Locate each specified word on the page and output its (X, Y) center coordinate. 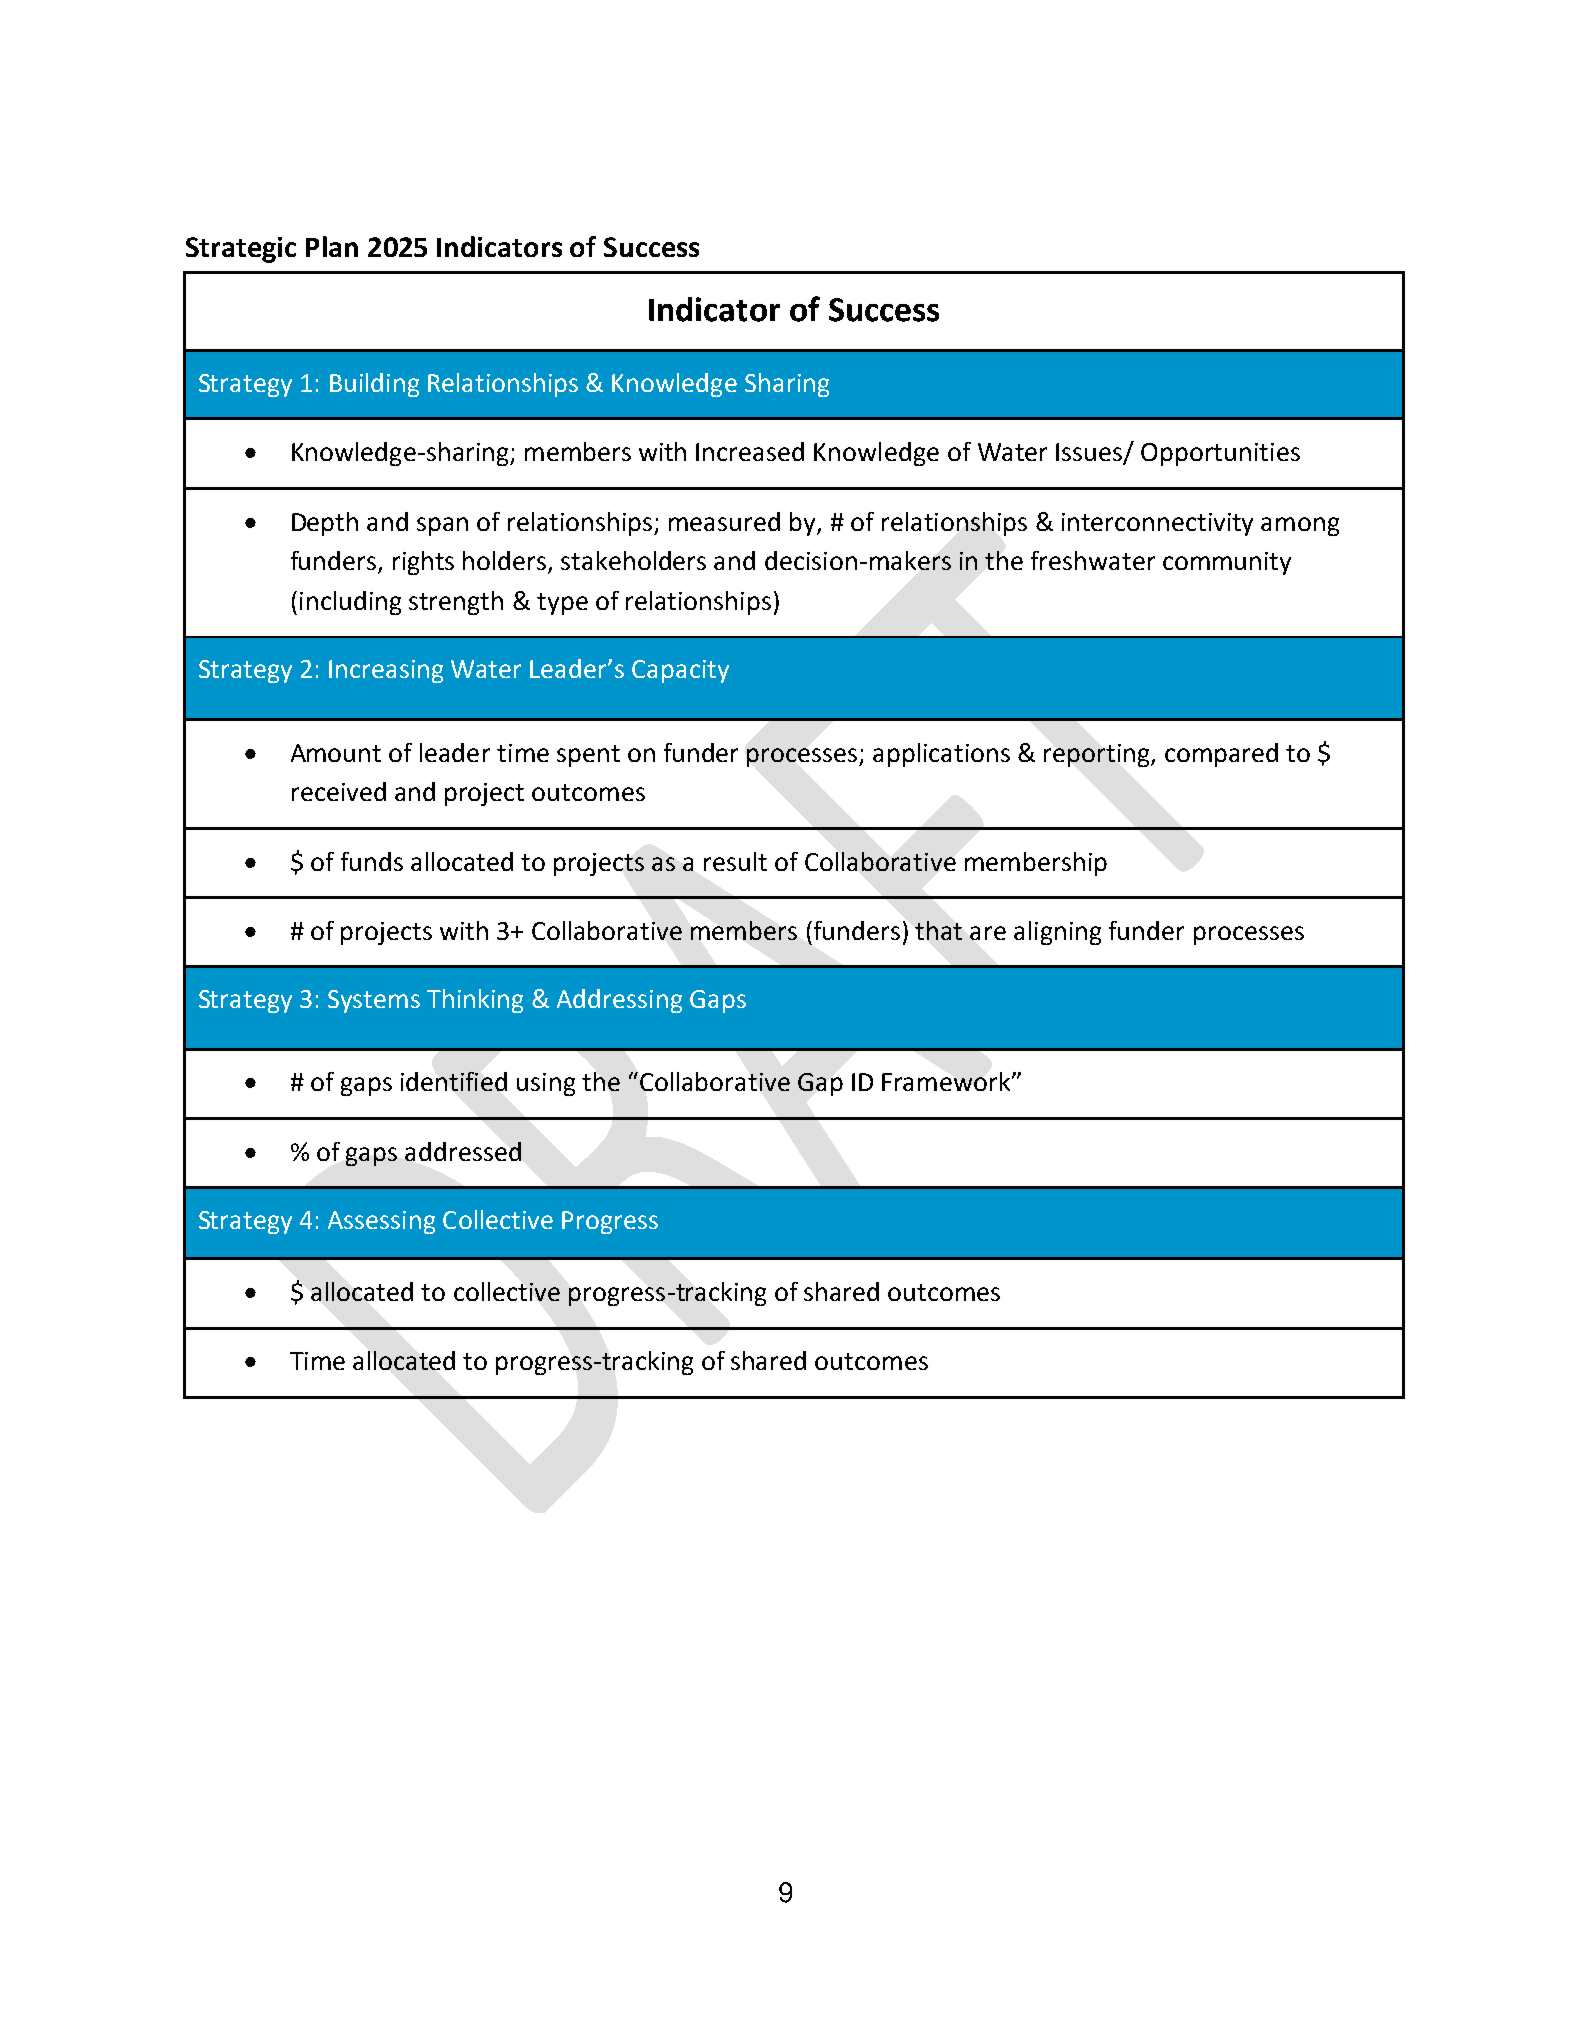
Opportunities (1220, 454)
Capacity (680, 671)
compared (1221, 755)
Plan (332, 246)
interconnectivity (1157, 524)
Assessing (381, 1222)
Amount (336, 753)
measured (724, 521)
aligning (1057, 933)
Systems (374, 1001)
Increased (750, 451)
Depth (325, 524)
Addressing (619, 1001)
